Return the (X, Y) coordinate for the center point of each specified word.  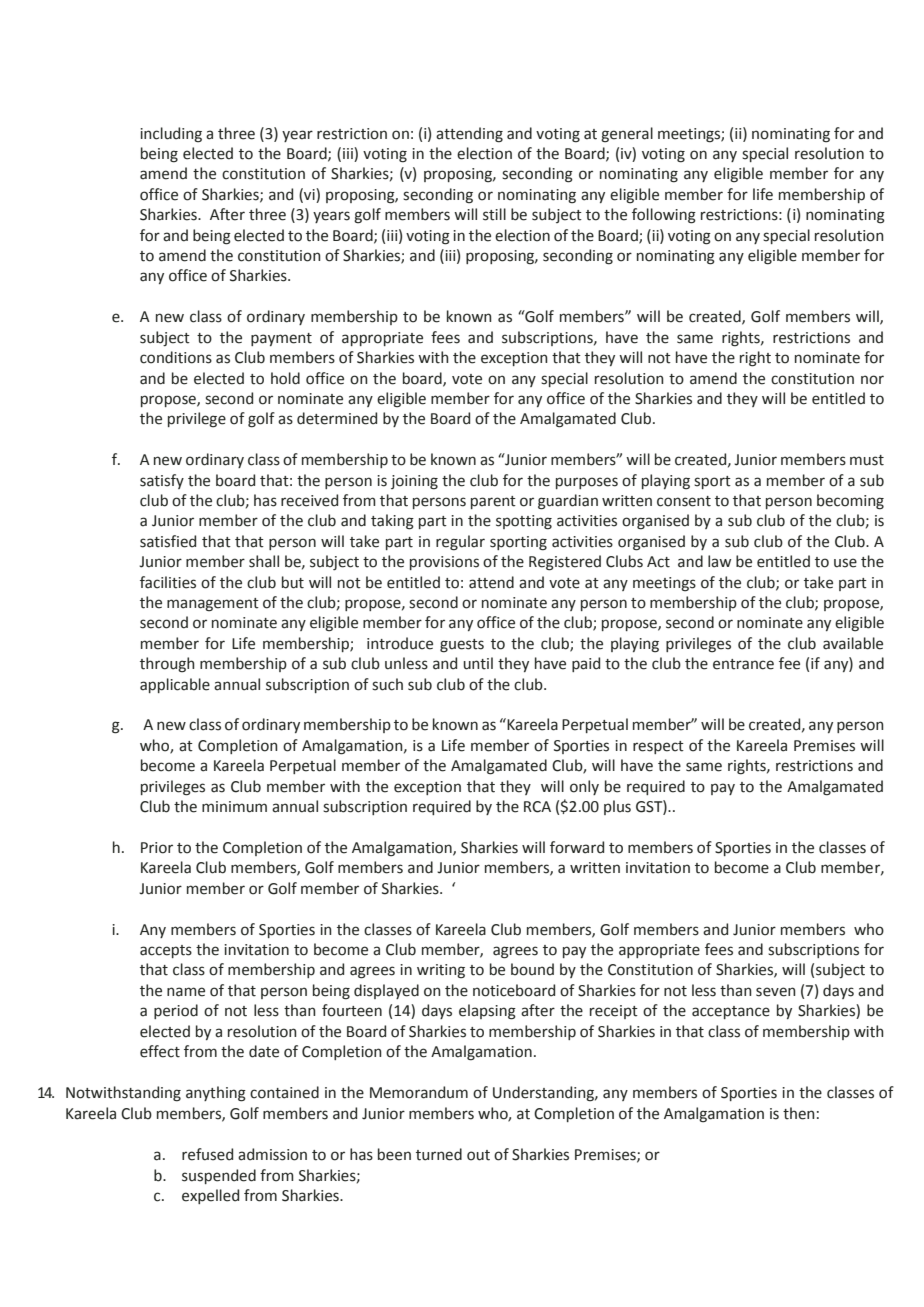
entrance (743, 664)
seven (776, 992)
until (478, 663)
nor (872, 380)
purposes (587, 483)
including (171, 135)
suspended (219, 1176)
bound (532, 969)
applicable (175, 685)
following (664, 216)
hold (285, 378)
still (494, 214)
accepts (166, 951)
